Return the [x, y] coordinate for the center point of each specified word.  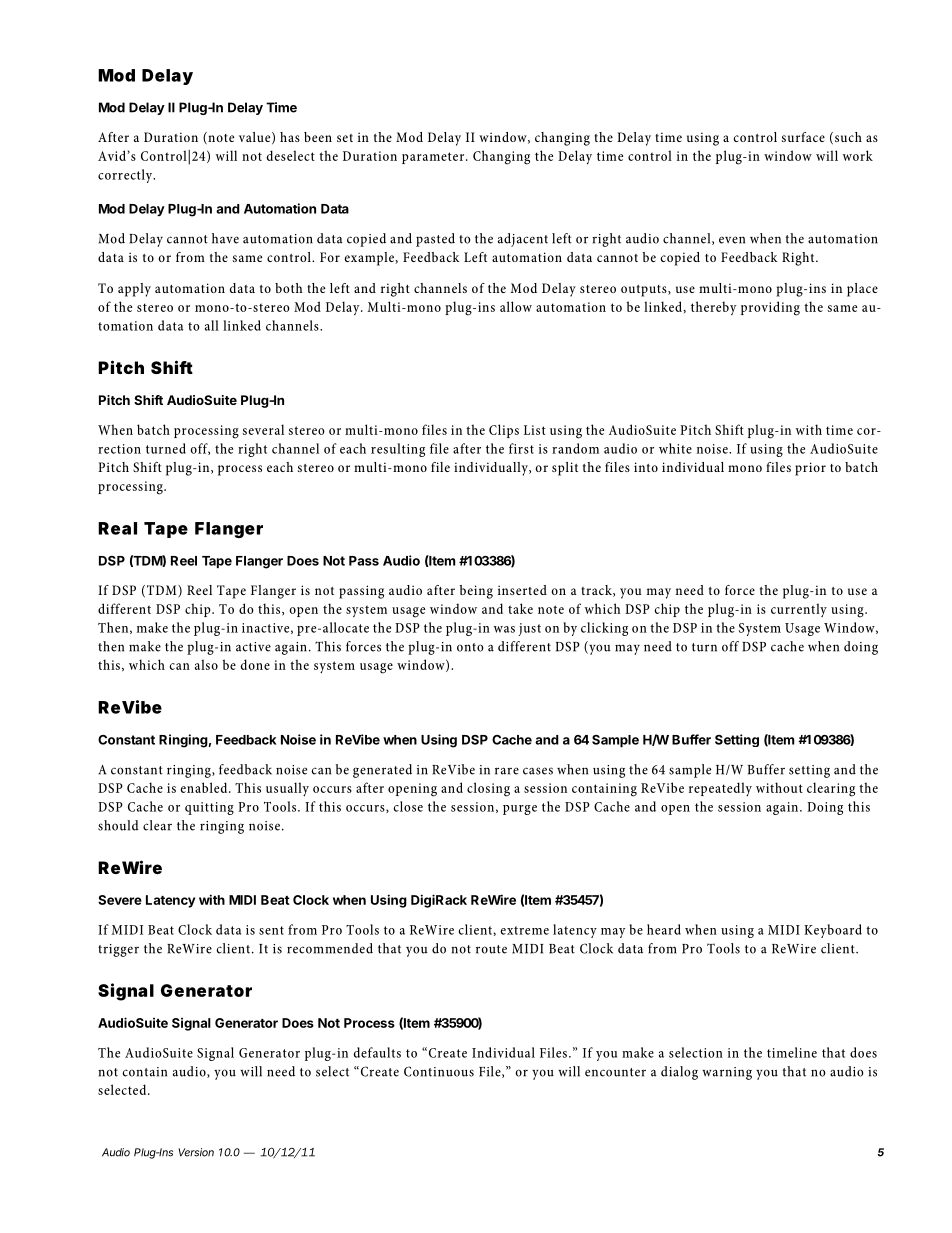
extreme [524, 930]
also [206, 664]
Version [196, 1152]
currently [799, 610]
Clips [504, 431]
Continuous [439, 1071]
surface [803, 137]
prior [810, 469]
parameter [434, 158]
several [263, 429]
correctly [126, 176]
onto [470, 647]
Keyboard [833, 931]
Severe [120, 900]
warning [727, 1073]
